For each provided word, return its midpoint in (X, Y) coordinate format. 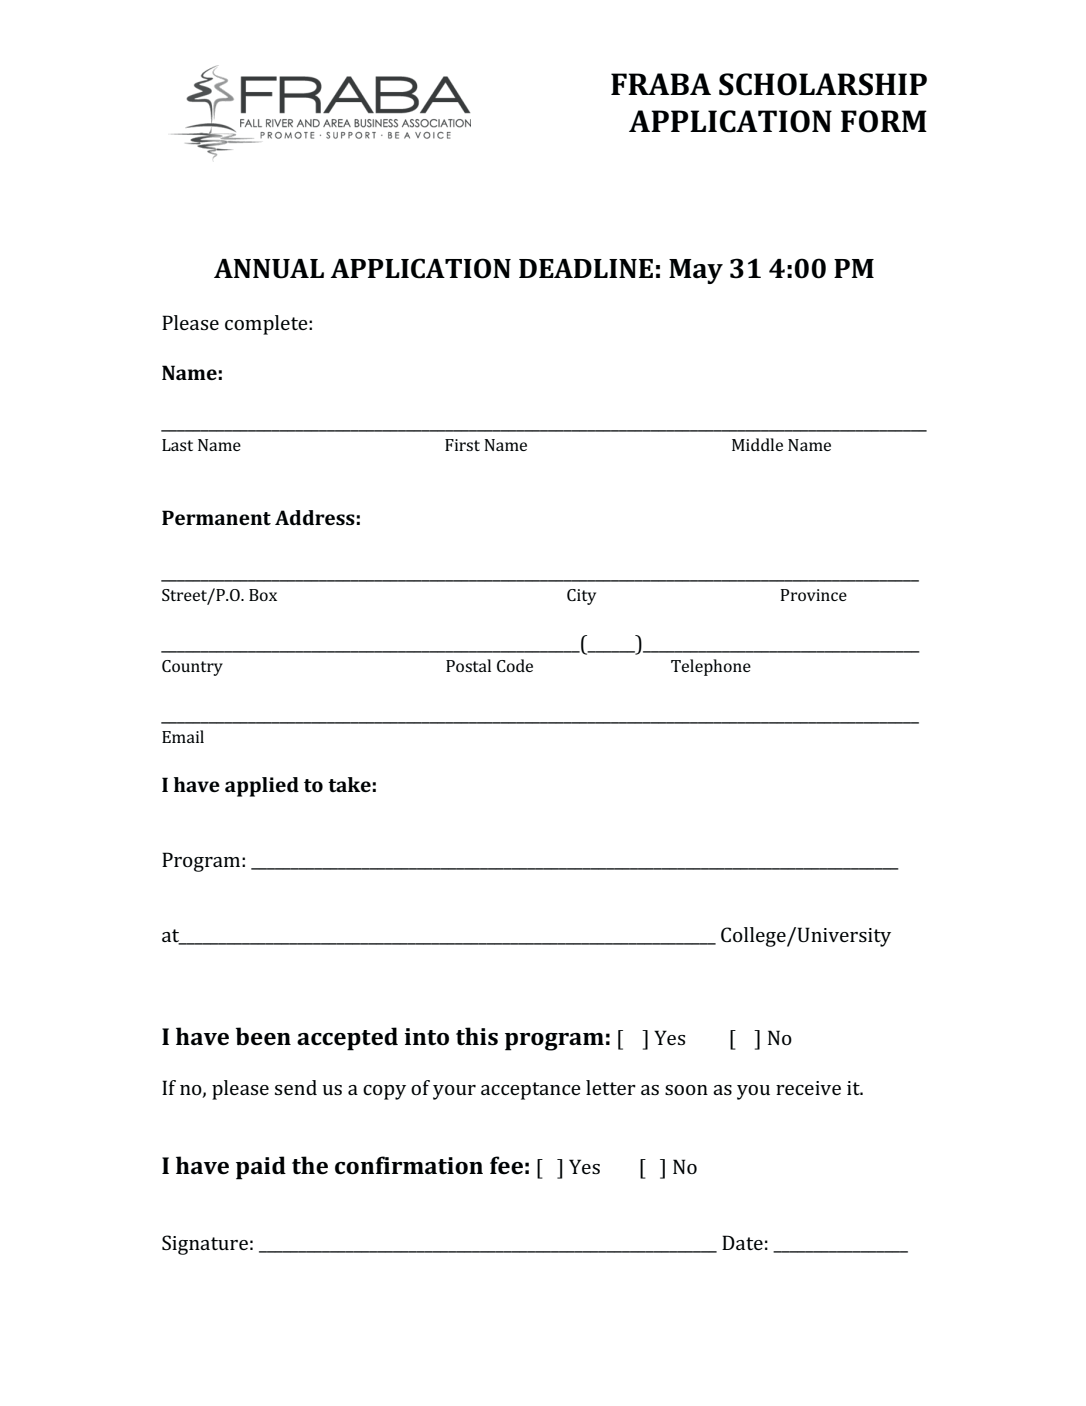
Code (515, 665)
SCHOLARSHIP (823, 84)
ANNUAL (269, 269)
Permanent (216, 517)
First (462, 445)
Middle (757, 444)
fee (506, 1165)
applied (262, 787)
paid (261, 1168)
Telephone (711, 667)
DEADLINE (586, 268)
